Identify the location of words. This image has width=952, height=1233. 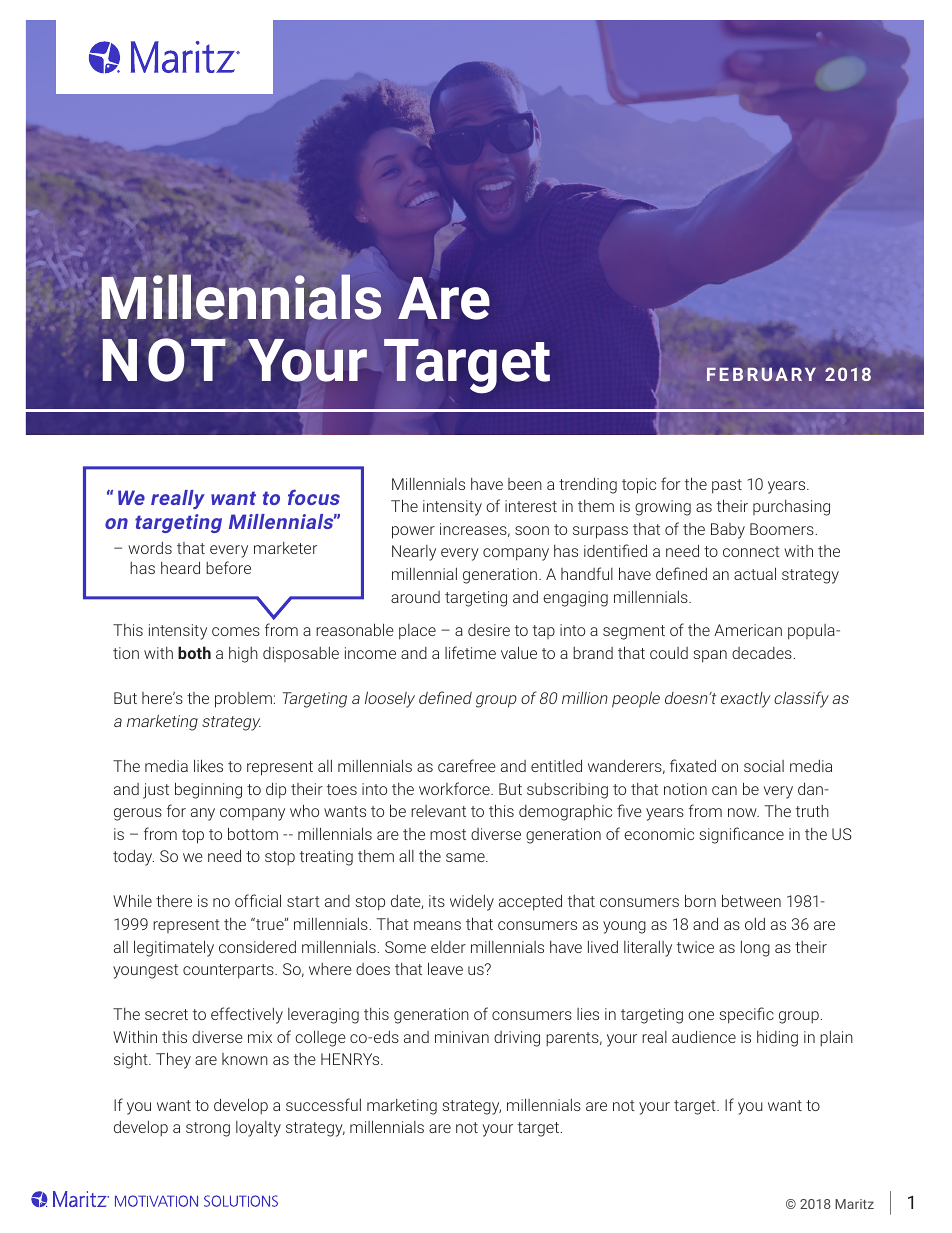
(150, 548).
